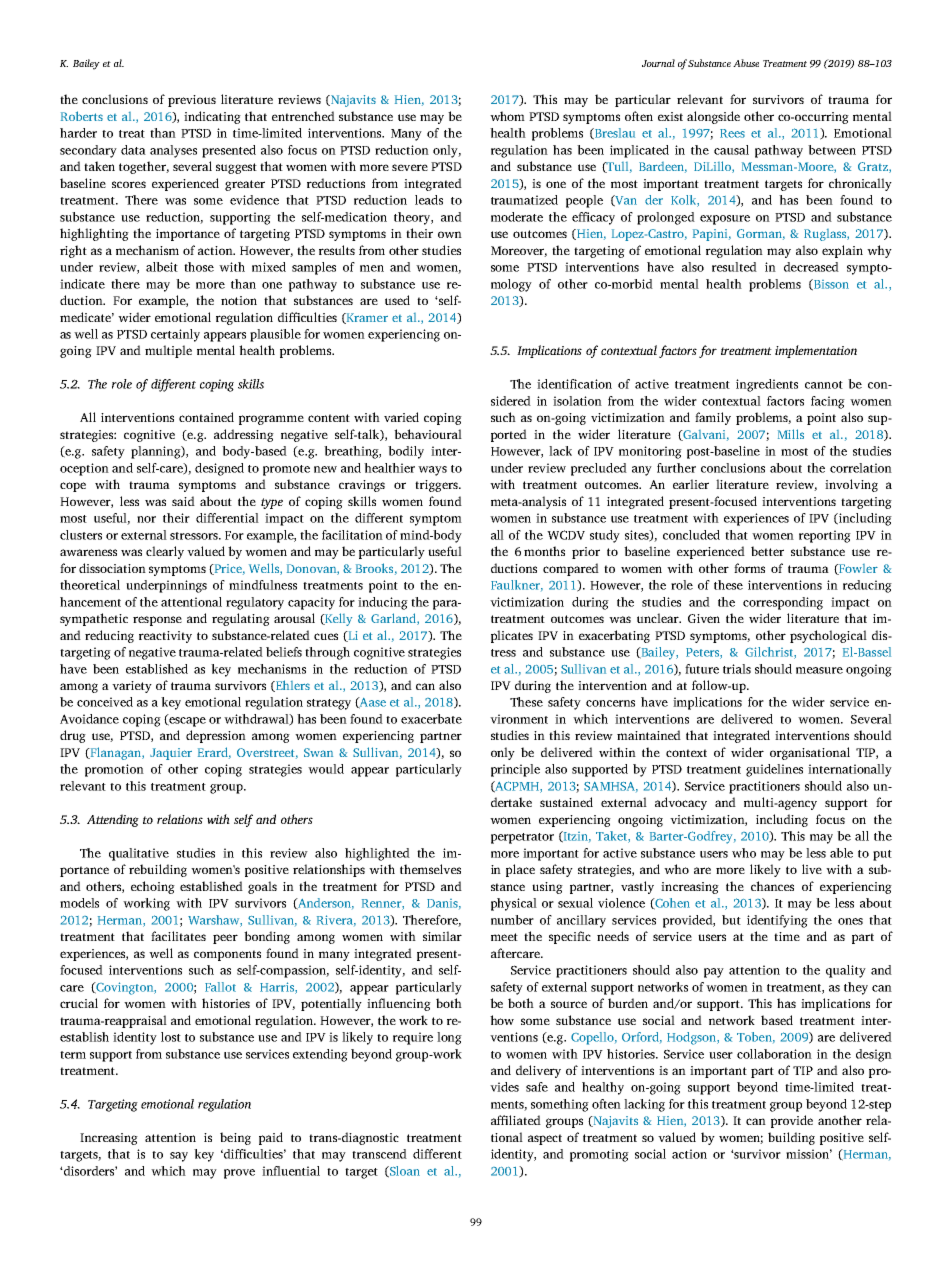 Image resolution: width=952 pixels, height=1270 pixels. I want to click on inducing, so click(383, 603).
